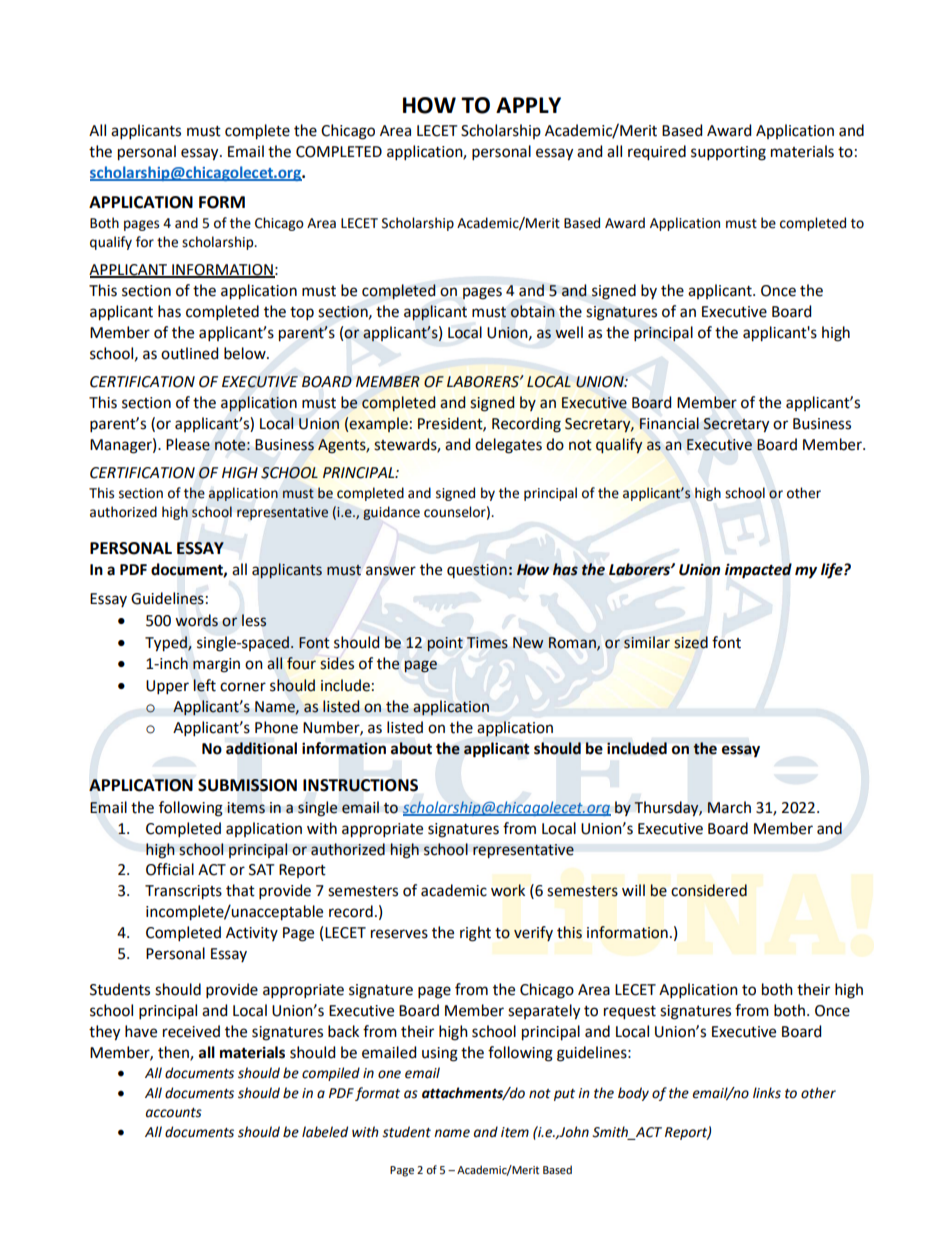 The height and width of the screenshot is (1233, 952). Describe the element at coordinates (196, 620) in the screenshot. I see `words` at that location.
